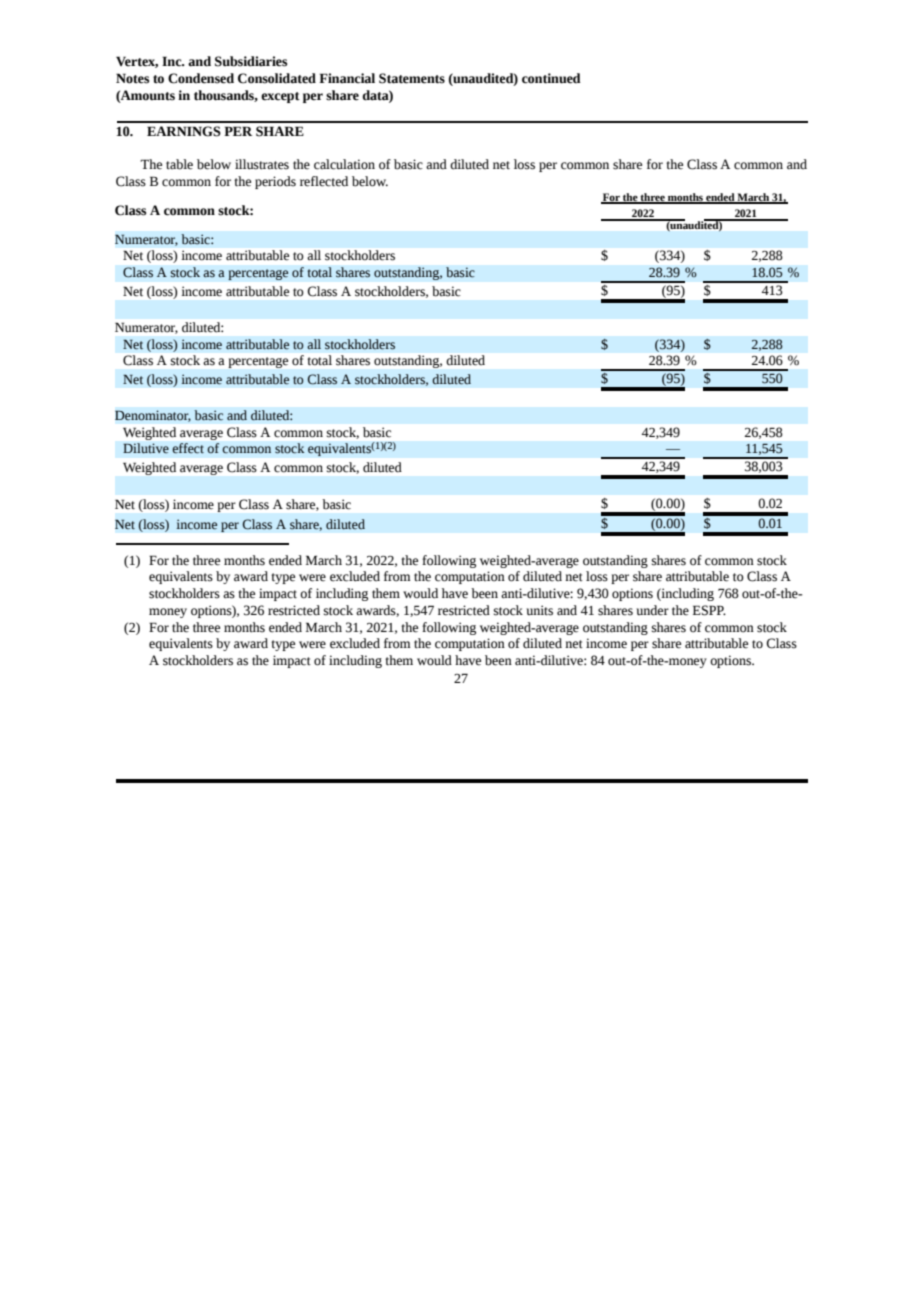 The width and height of the screenshot is (924, 1308). Describe the element at coordinates (709, 610) in the screenshot. I see `ESPP` at that location.
